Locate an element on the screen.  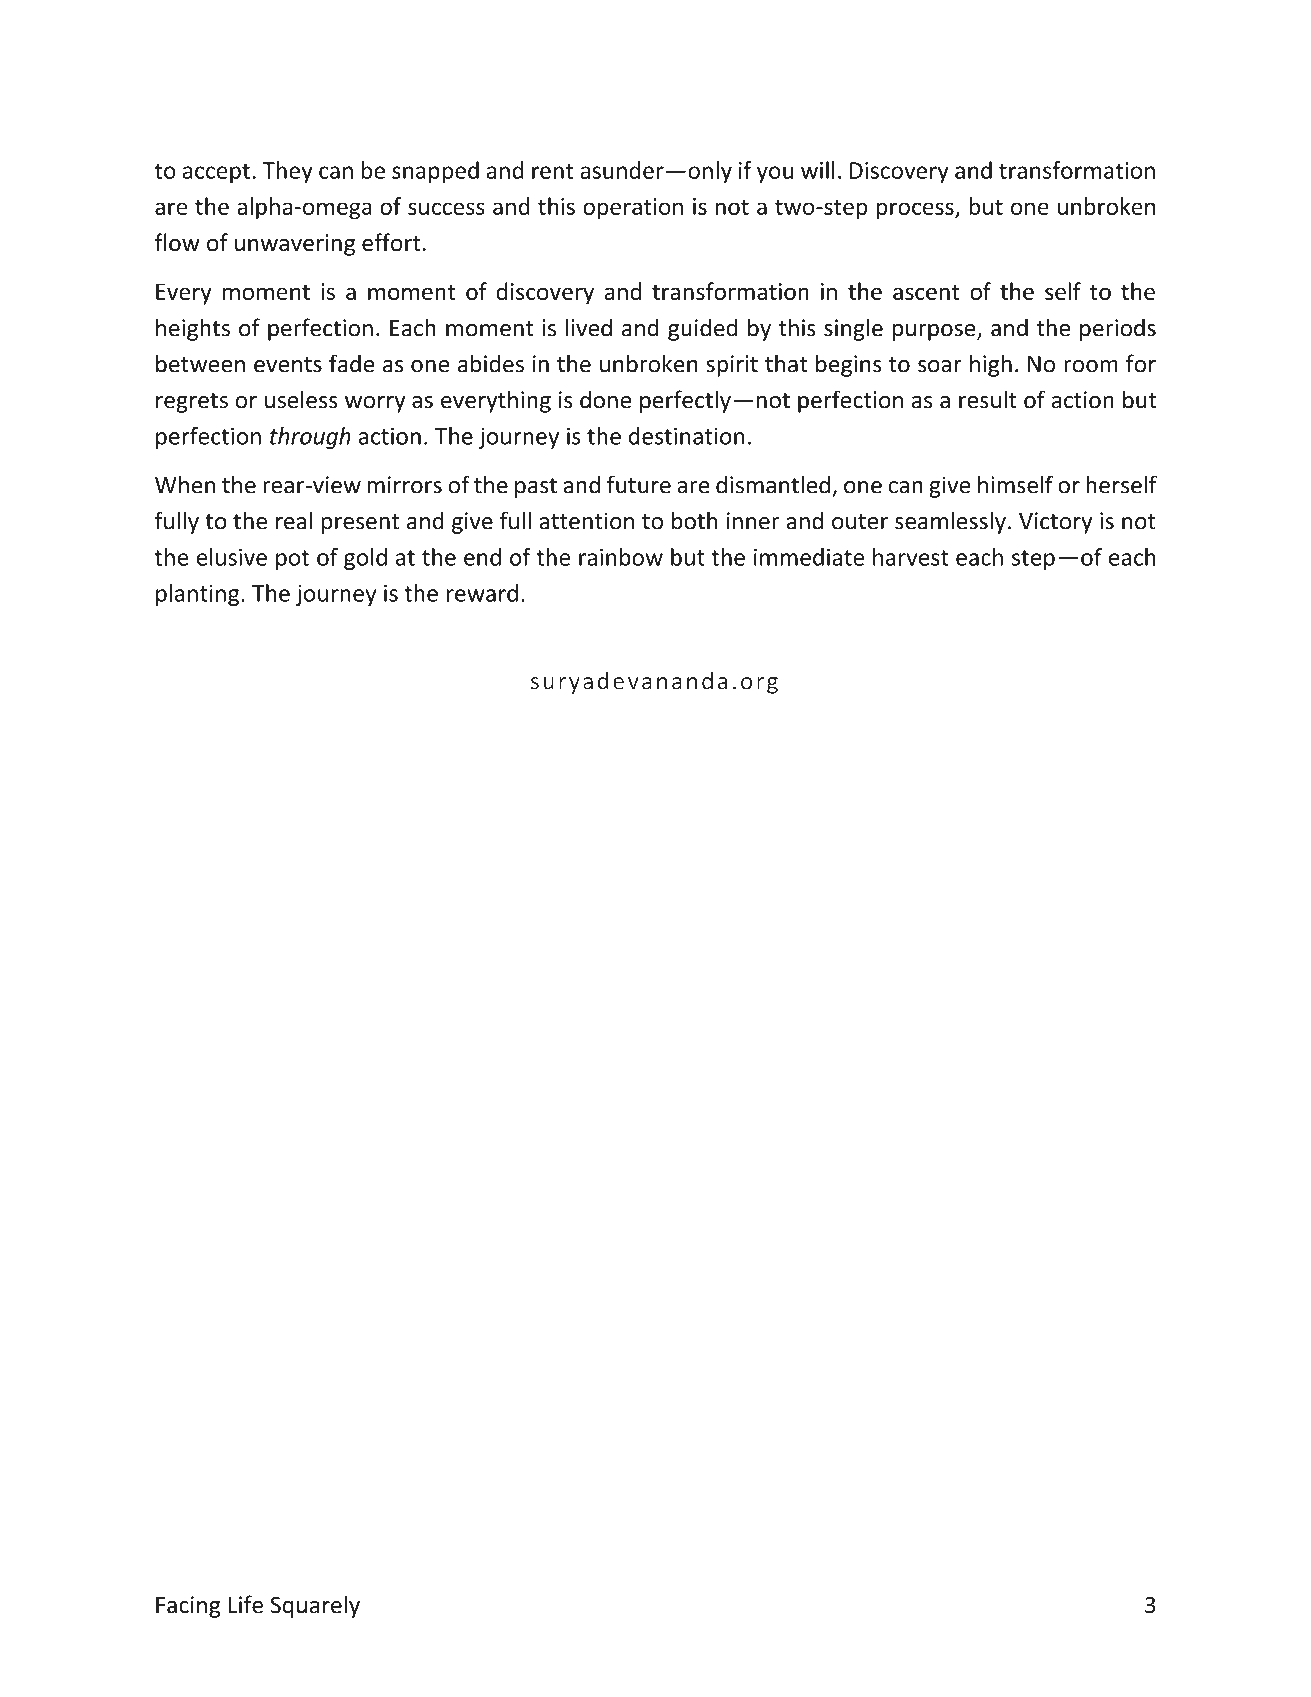
reward is located at coordinates (482, 593).
